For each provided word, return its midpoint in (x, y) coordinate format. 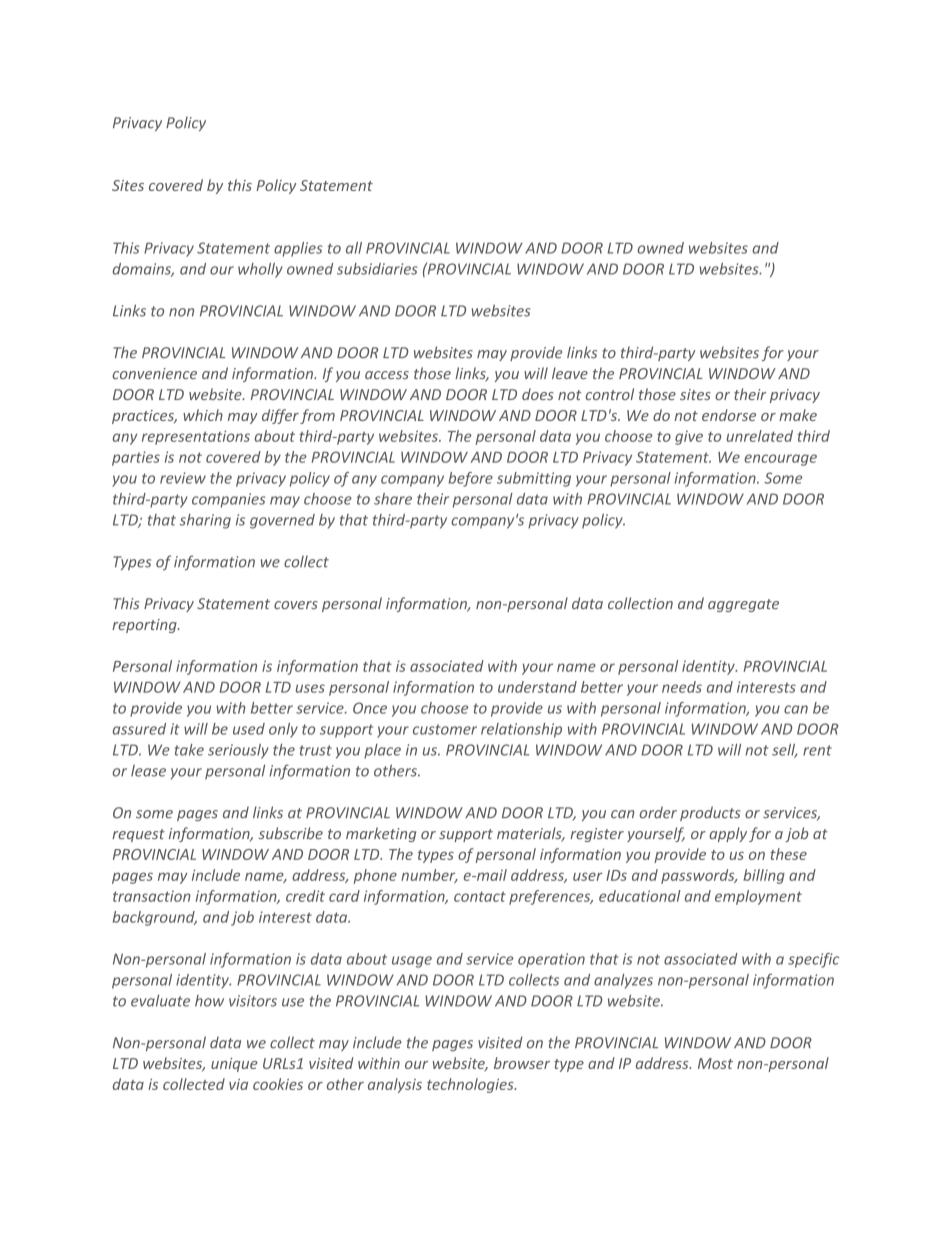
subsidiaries (377, 269)
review (183, 478)
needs (682, 687)
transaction (152, 896)
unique (234, 1065)
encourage (780, 460)
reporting (145, 626)
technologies (471, 1085)
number (429, 876)
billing (764, 876)
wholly (260, 270)
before (470, 479)
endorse (729, 415)
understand (537, 687)
